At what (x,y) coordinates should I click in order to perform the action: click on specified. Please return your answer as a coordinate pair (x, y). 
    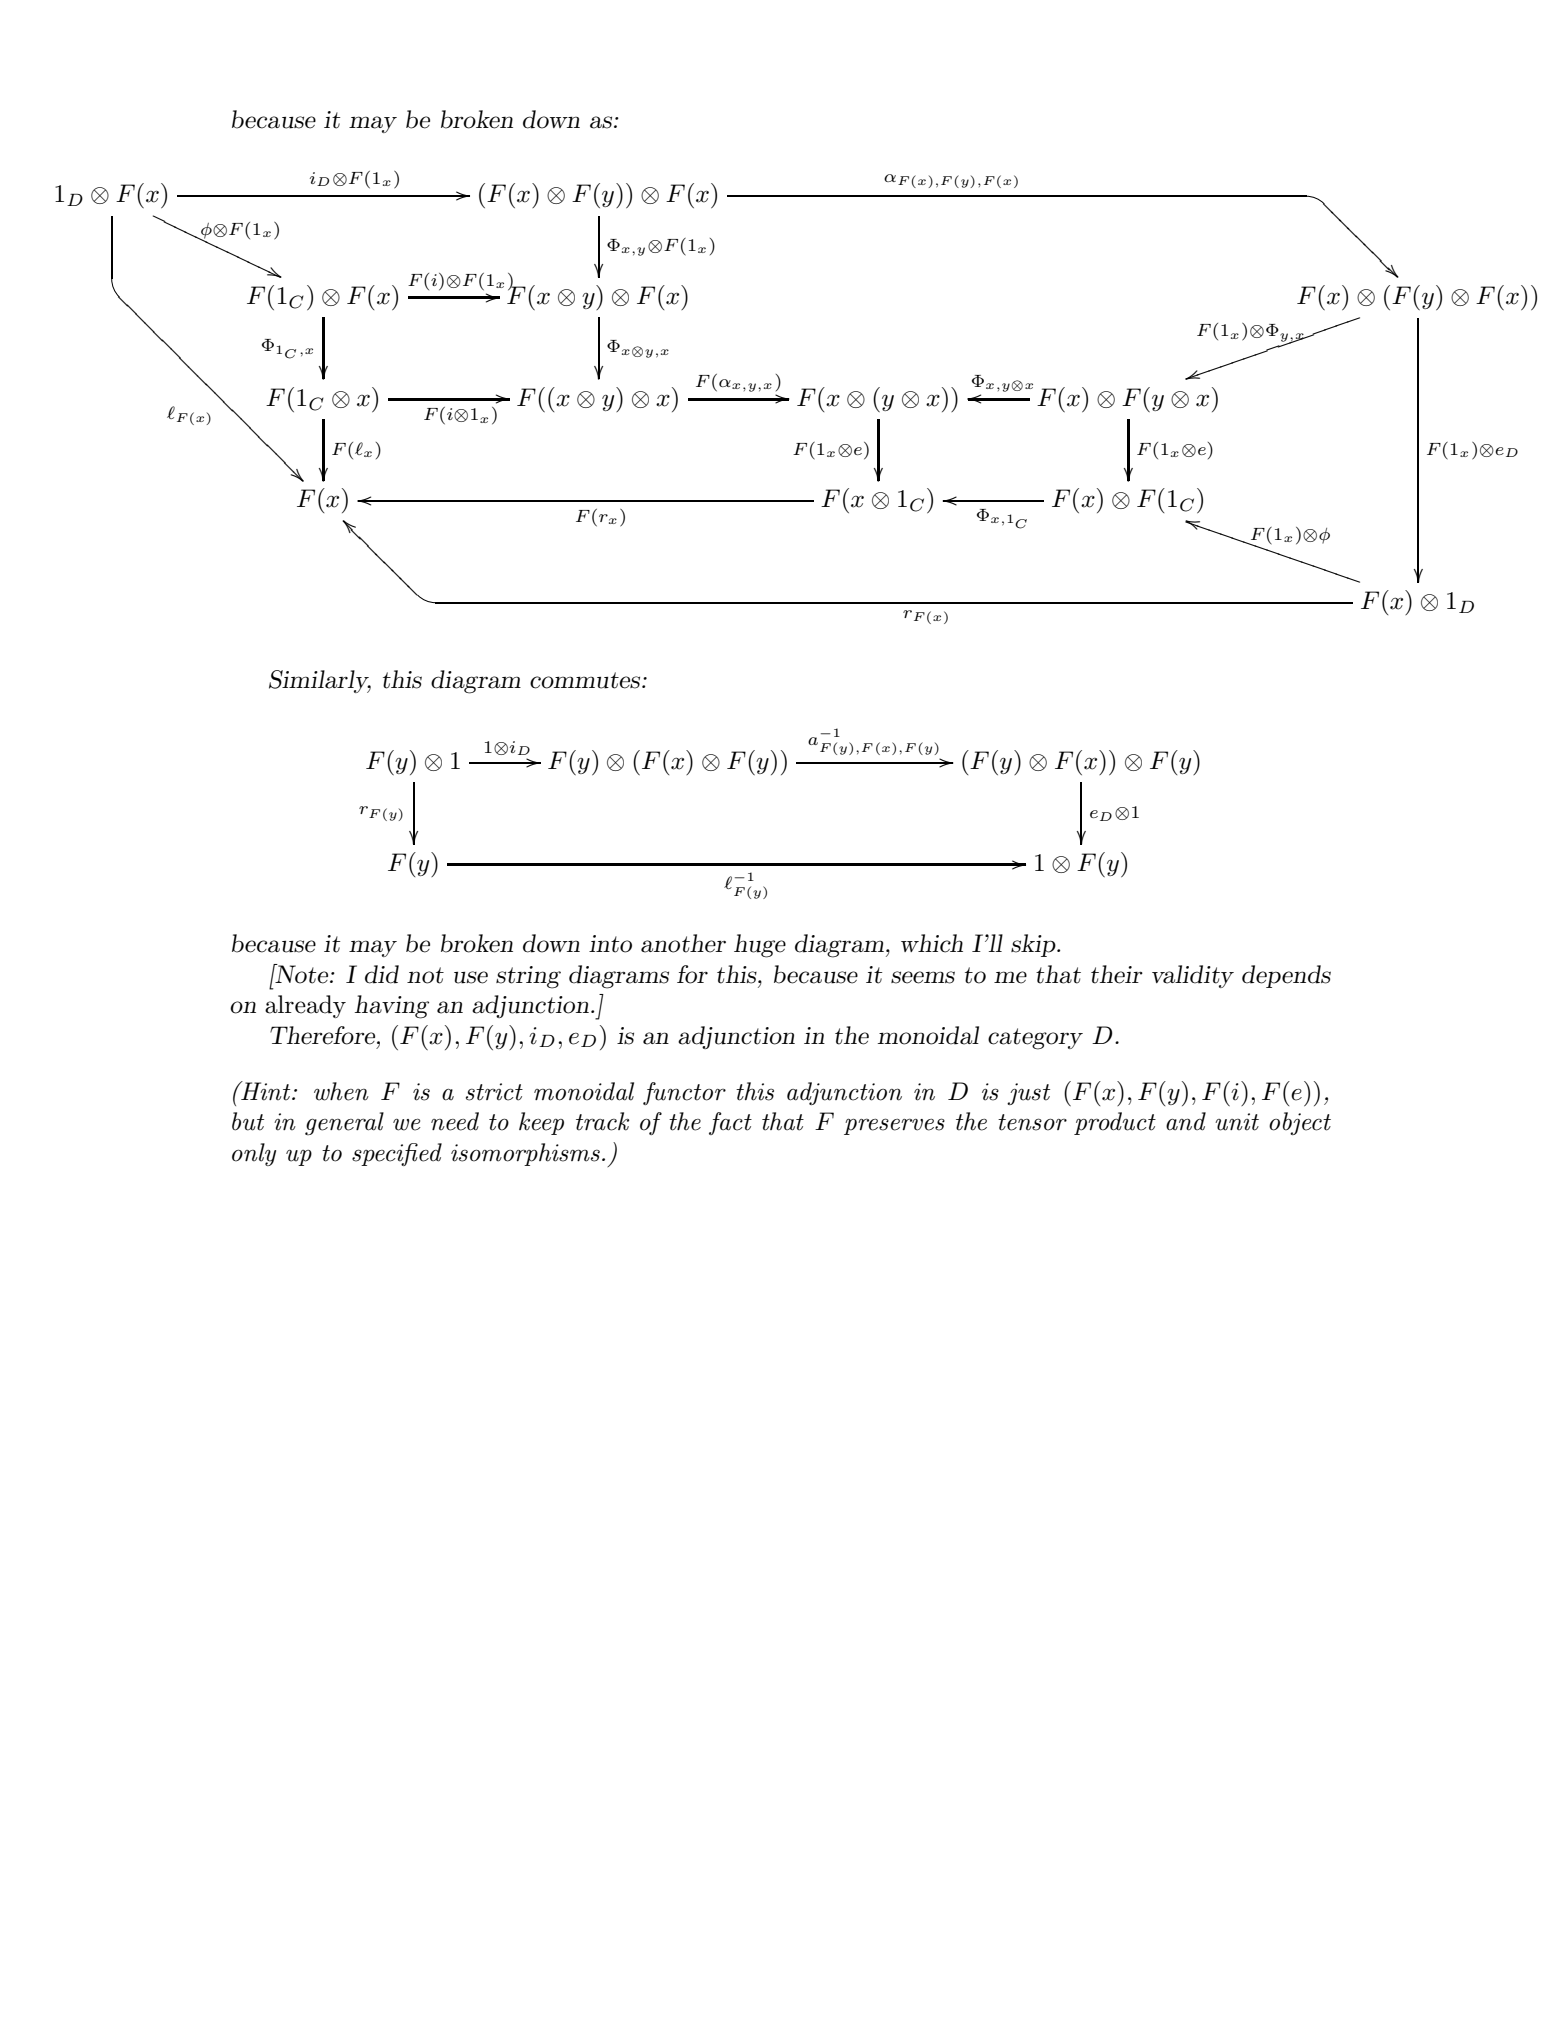
    Looking at the image, I should click on (397, 1154).
